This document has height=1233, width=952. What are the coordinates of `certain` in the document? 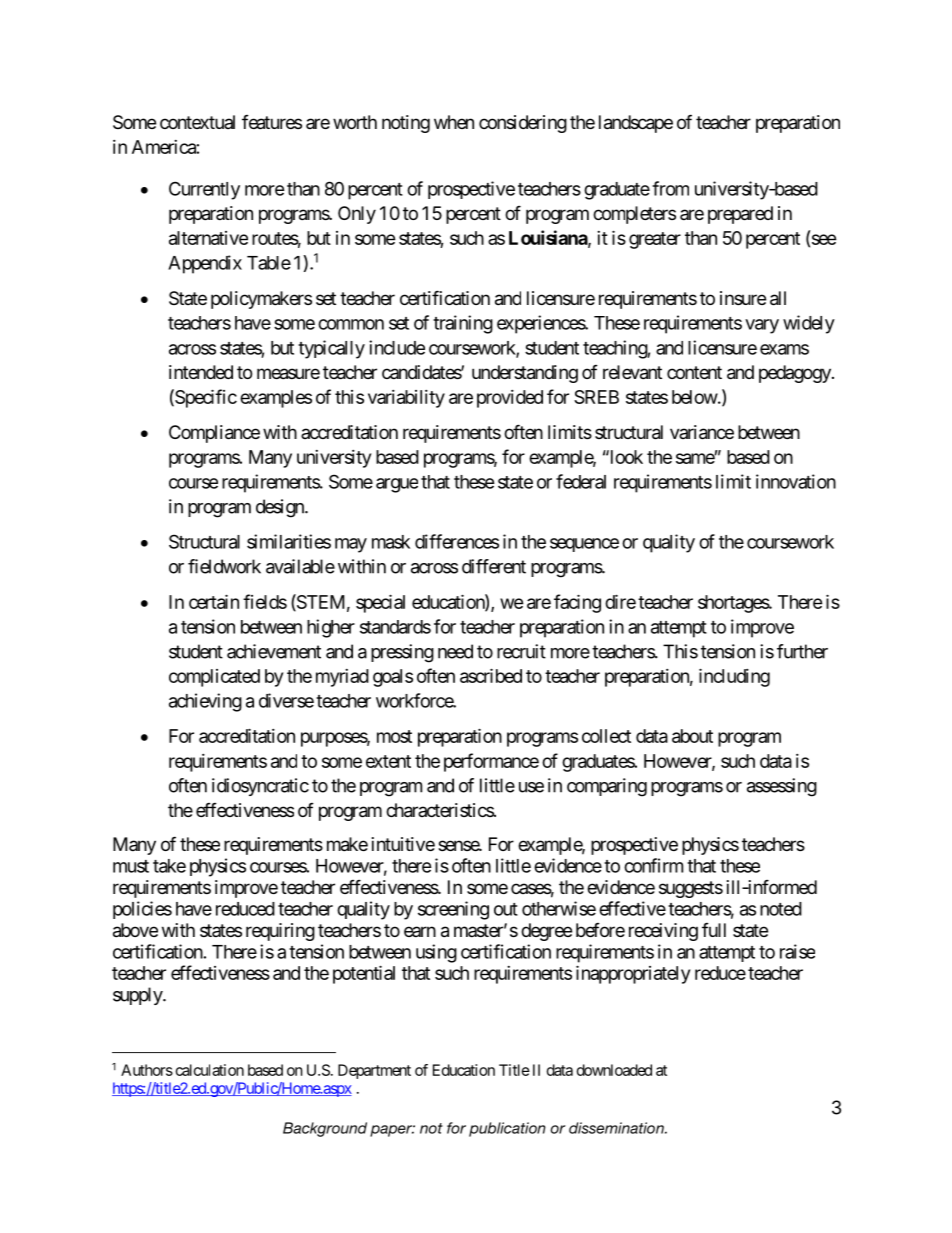 It's located at (214, 601).
